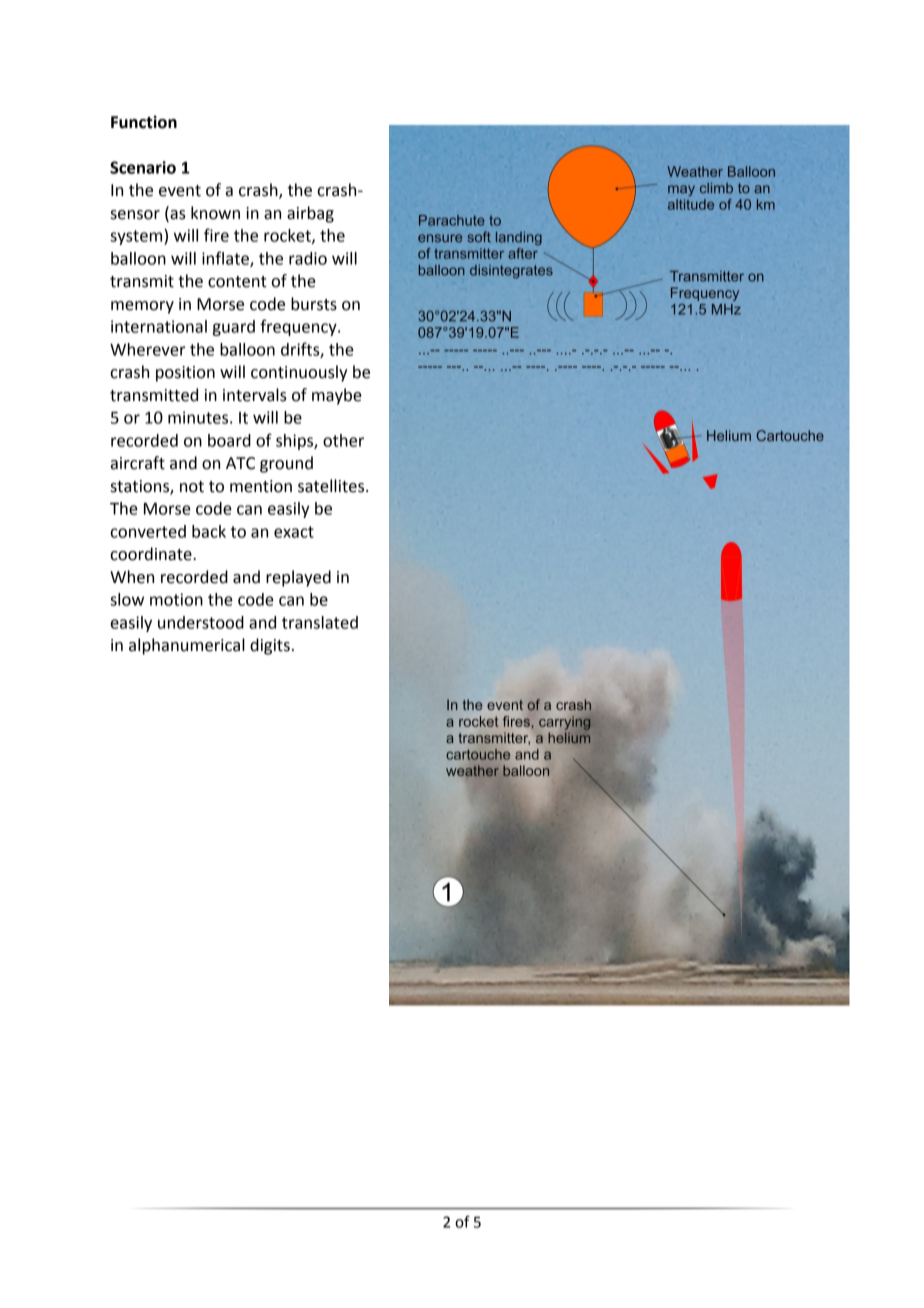 This document has height=1308, width=924. Describe the element at coordinates (216, 235) in the document. I see `fire` at that location.
